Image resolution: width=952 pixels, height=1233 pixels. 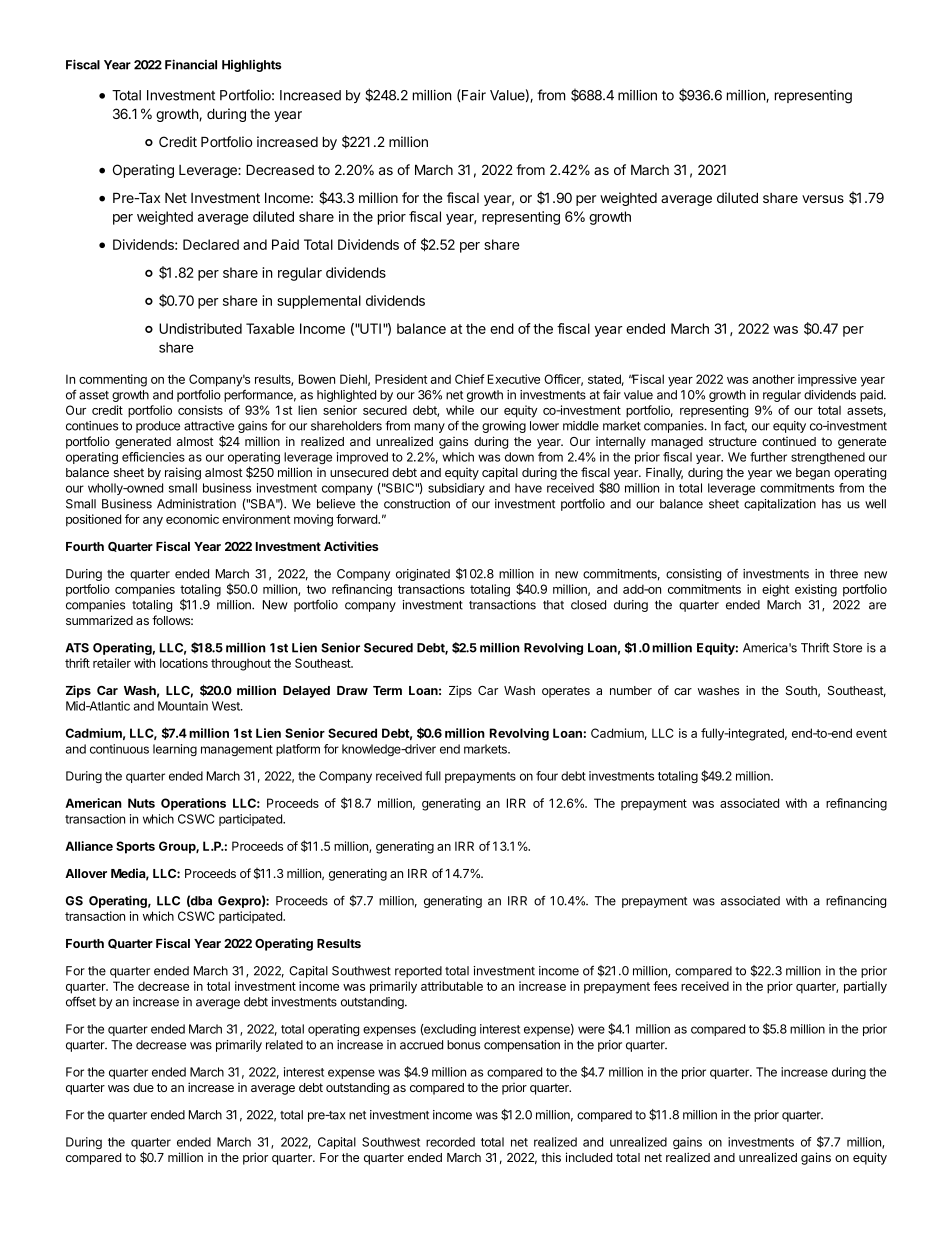 What do you see at coordinates (450, 1142) in the screenshot?
I see `recorded` at bounding box center [450, 1142].
